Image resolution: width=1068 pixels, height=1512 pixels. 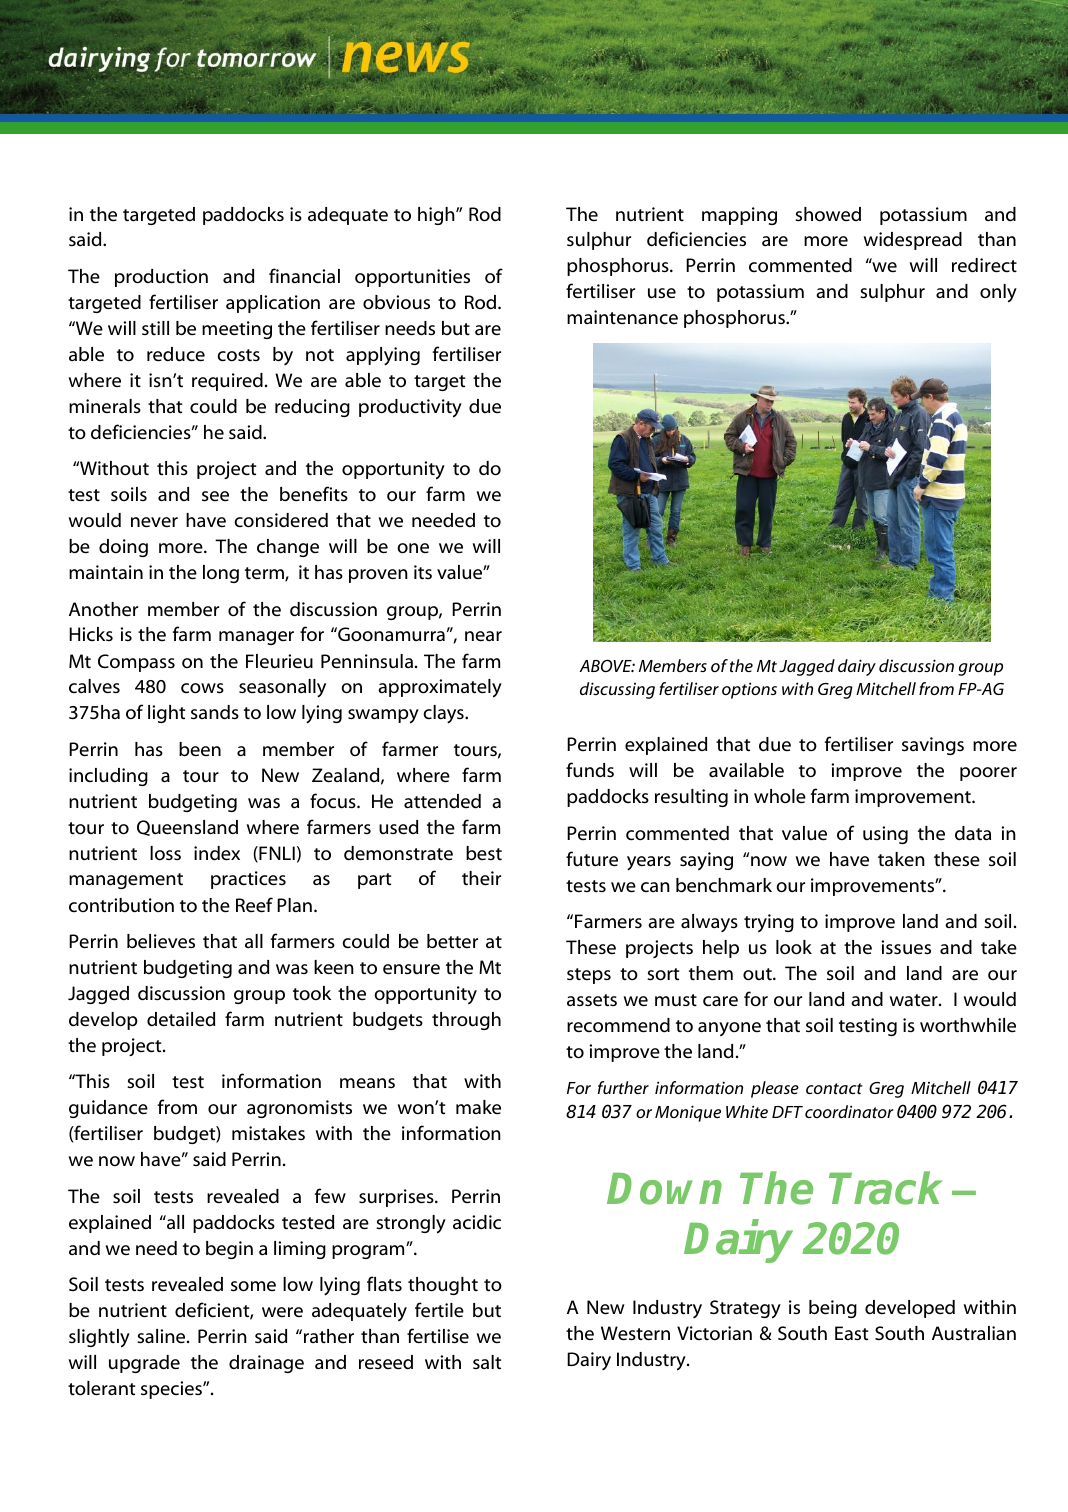 I want to click on production, so click(x=161, y=278).
